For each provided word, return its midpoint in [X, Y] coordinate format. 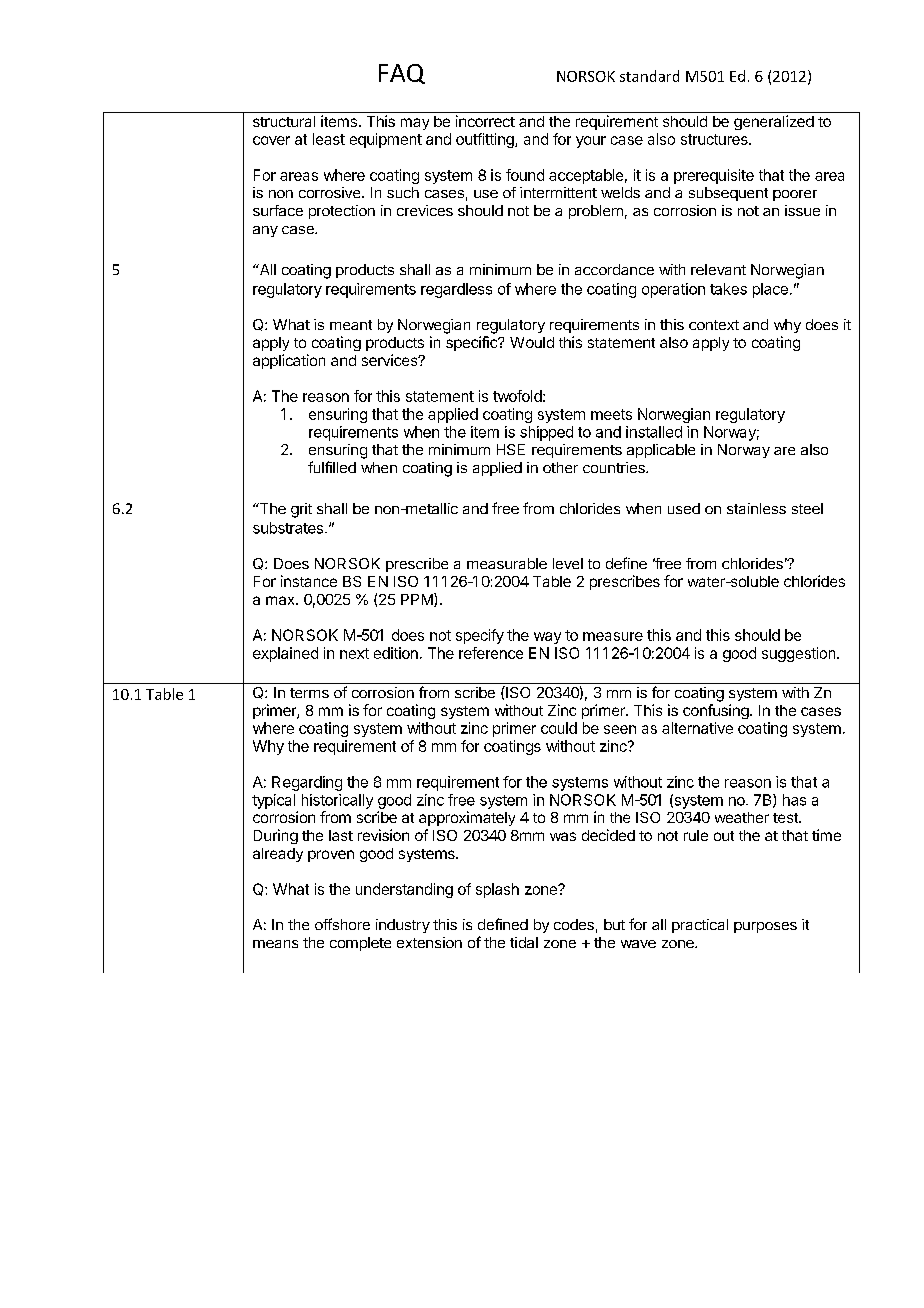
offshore [342, 924]
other [560, 467]
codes [574, 924]
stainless [756, 508]
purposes [765, 927]
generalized [774, 122]
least [329, 139]
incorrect [485, 121]
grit [301, 510]
